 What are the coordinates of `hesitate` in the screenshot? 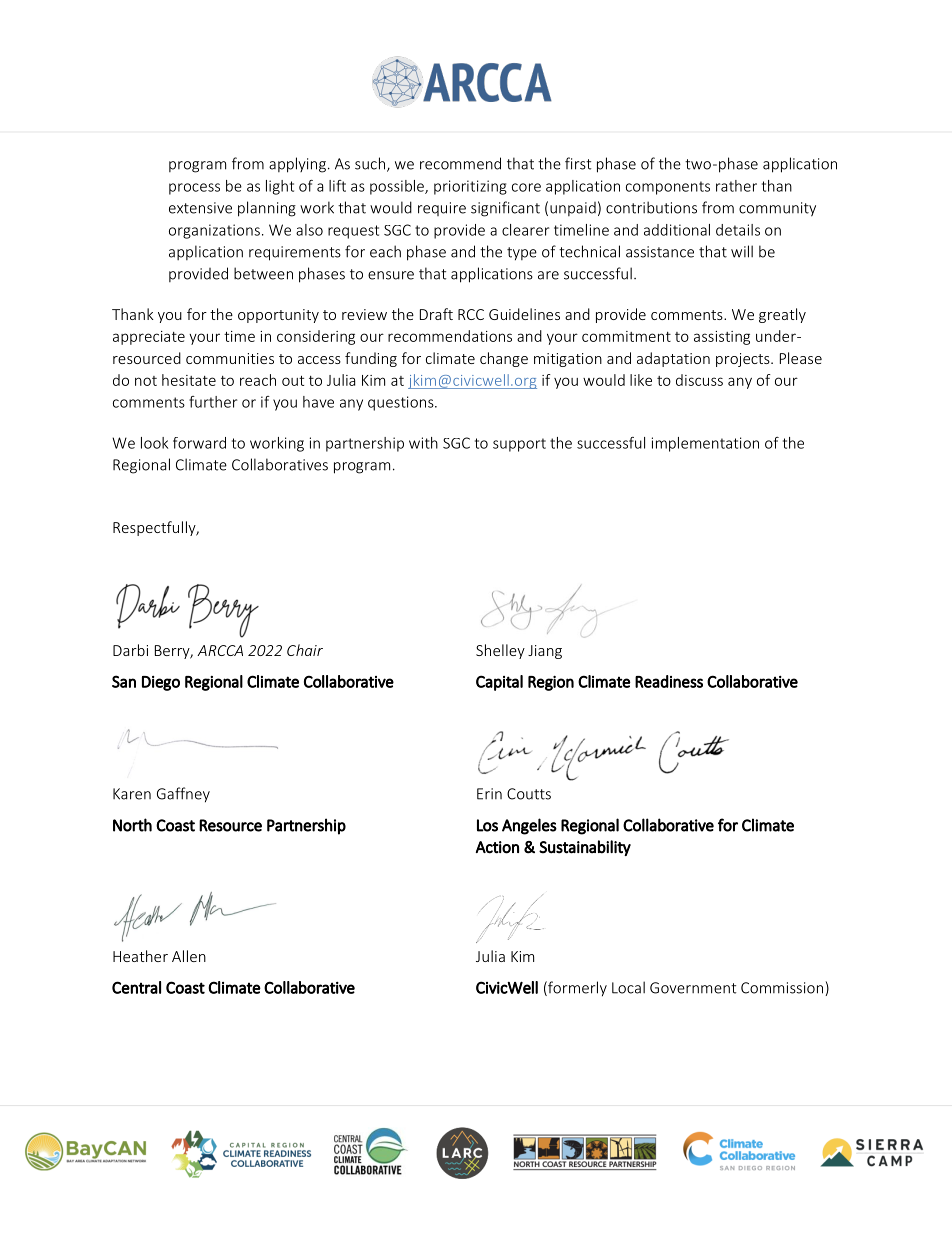 It's located at (189, 380).
